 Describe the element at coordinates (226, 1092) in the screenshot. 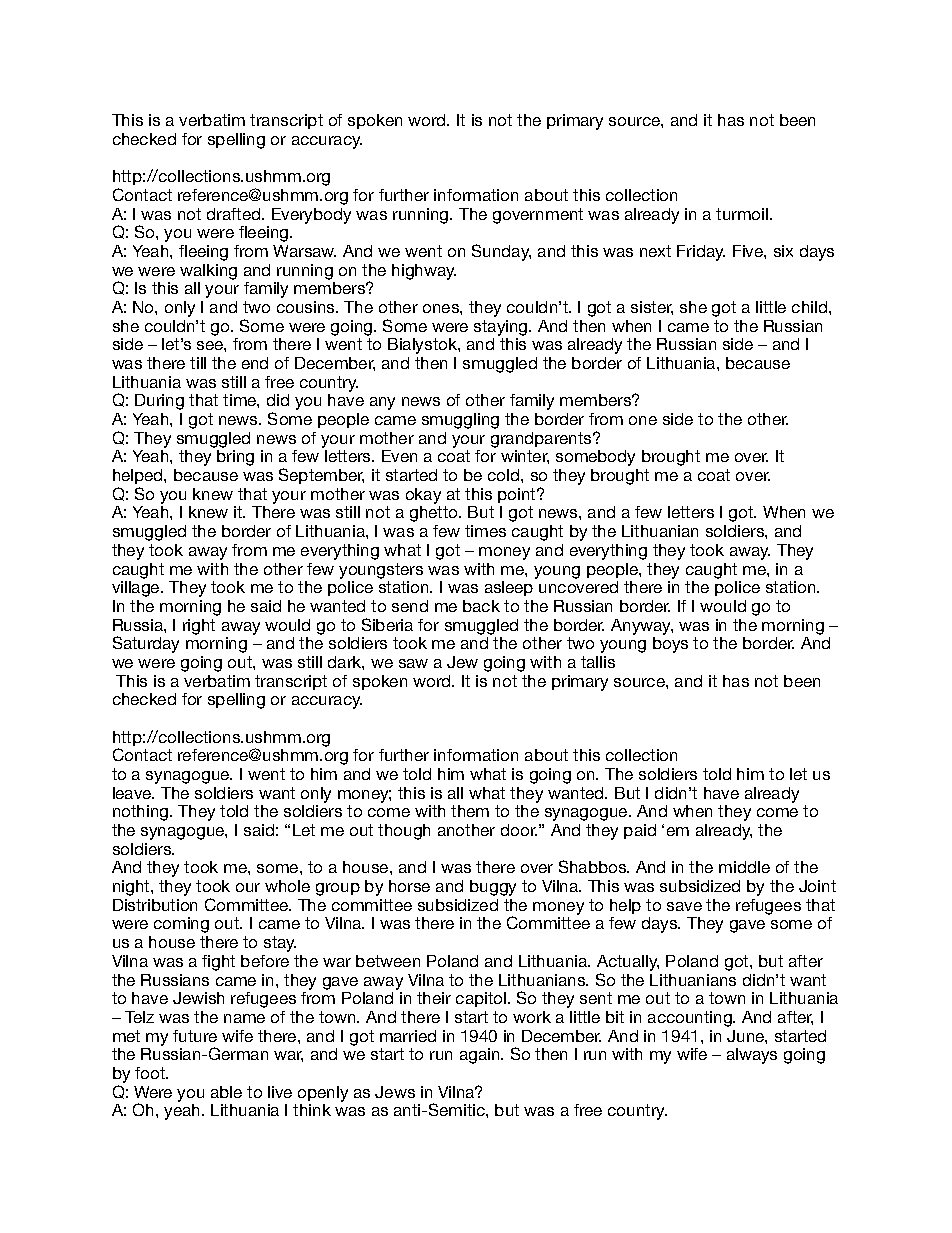

I see `able` at that location.
